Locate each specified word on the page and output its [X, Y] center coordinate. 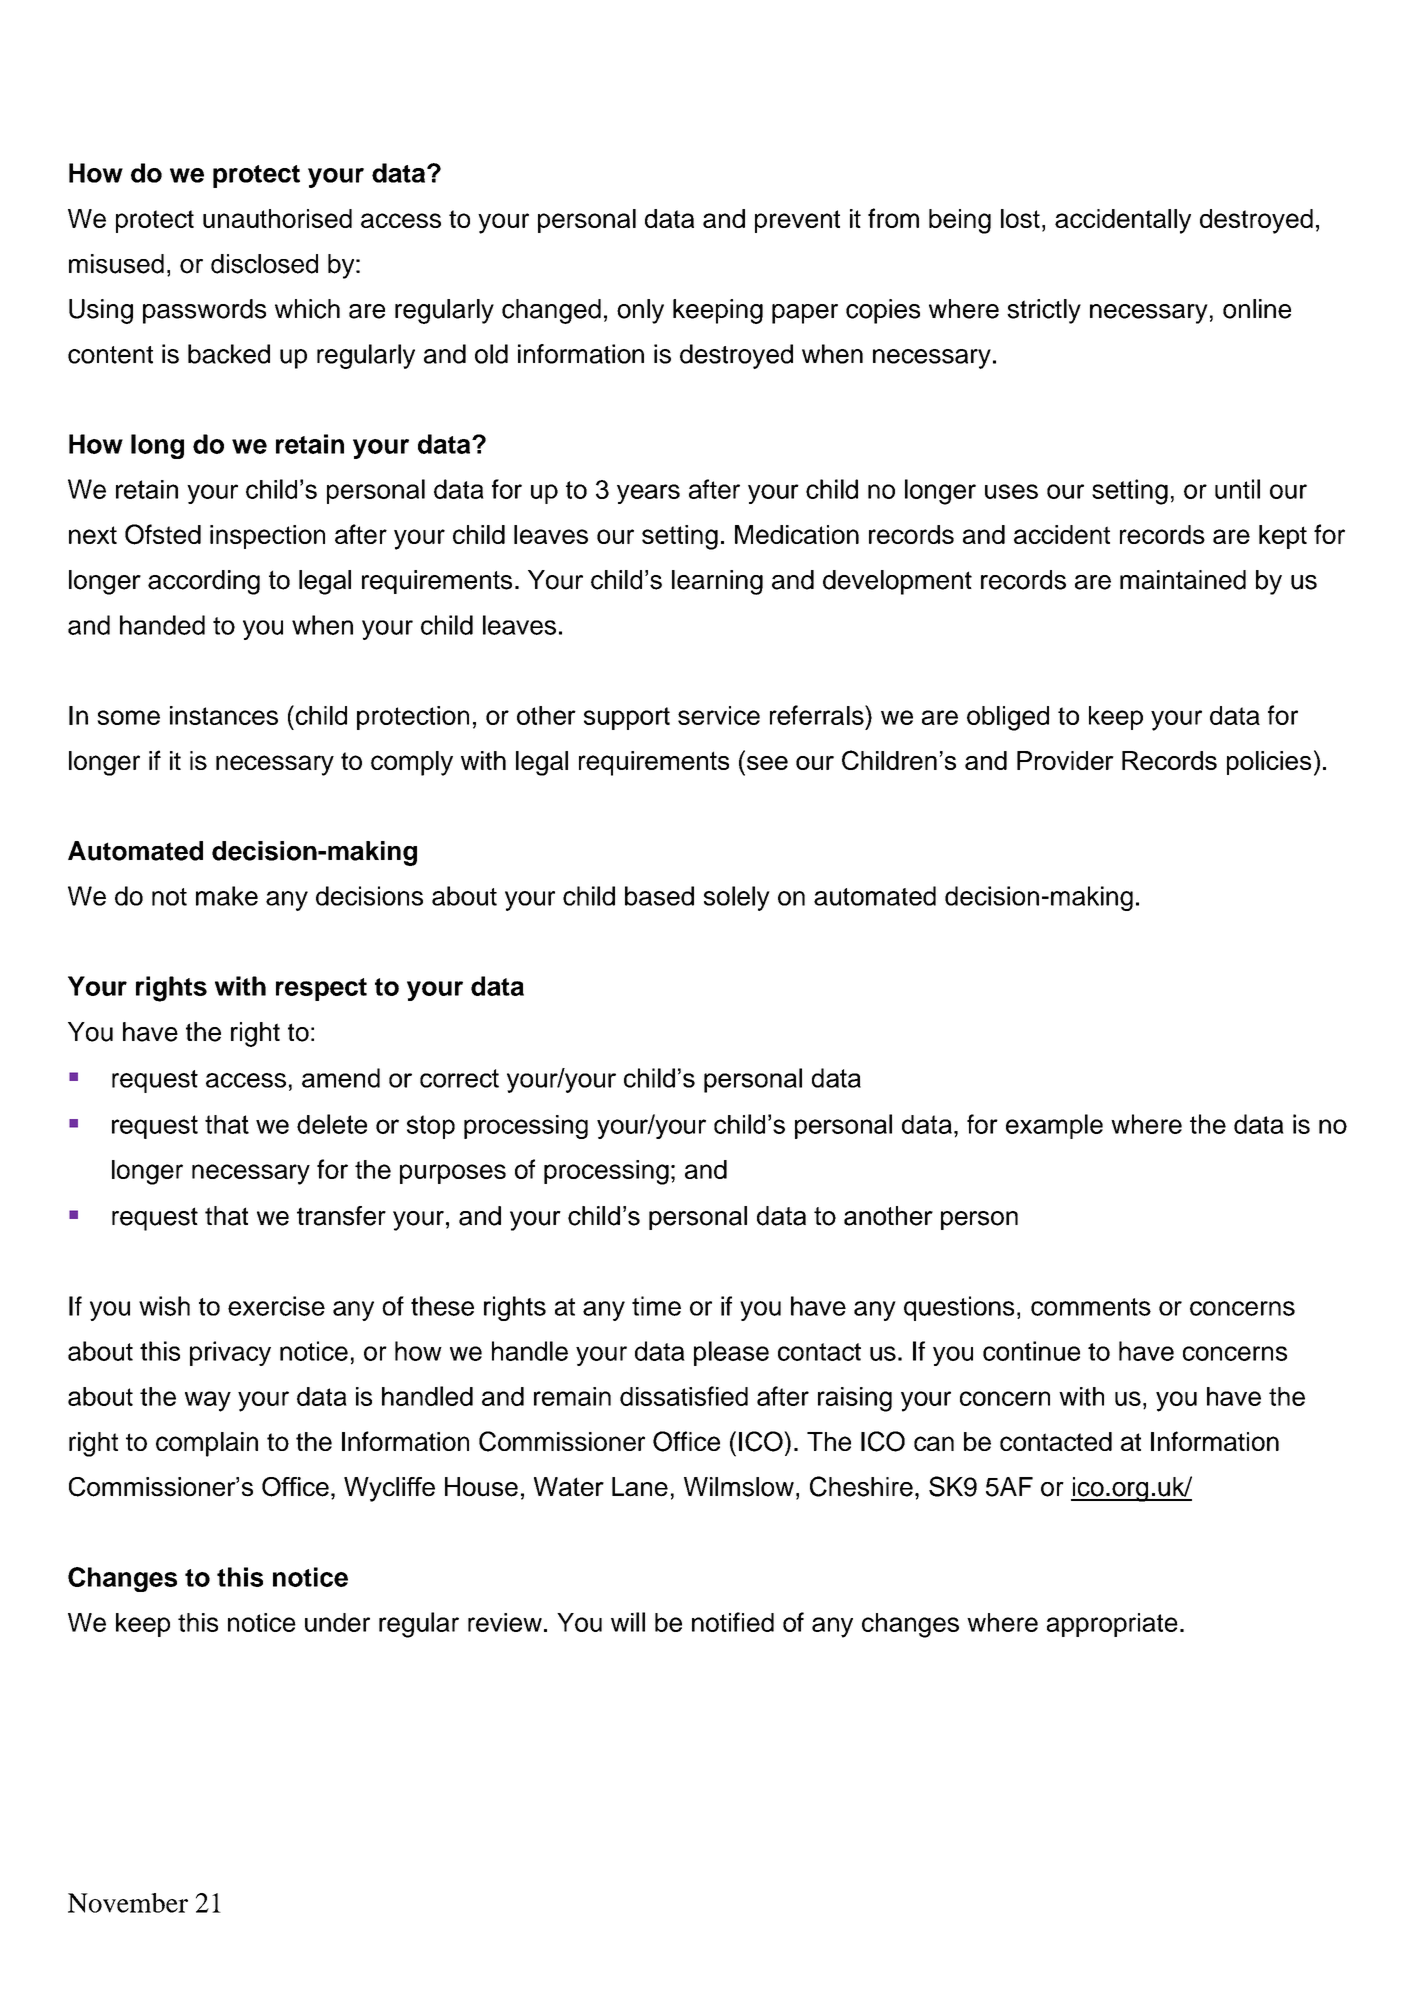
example [1054, 1126]
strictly [1044, 311]
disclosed [264, 264]
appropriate [1112, 1625]
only [640, 311]
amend [341, 1078]
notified [733, 1622]
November [128, 1903]
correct [459, 1078]
